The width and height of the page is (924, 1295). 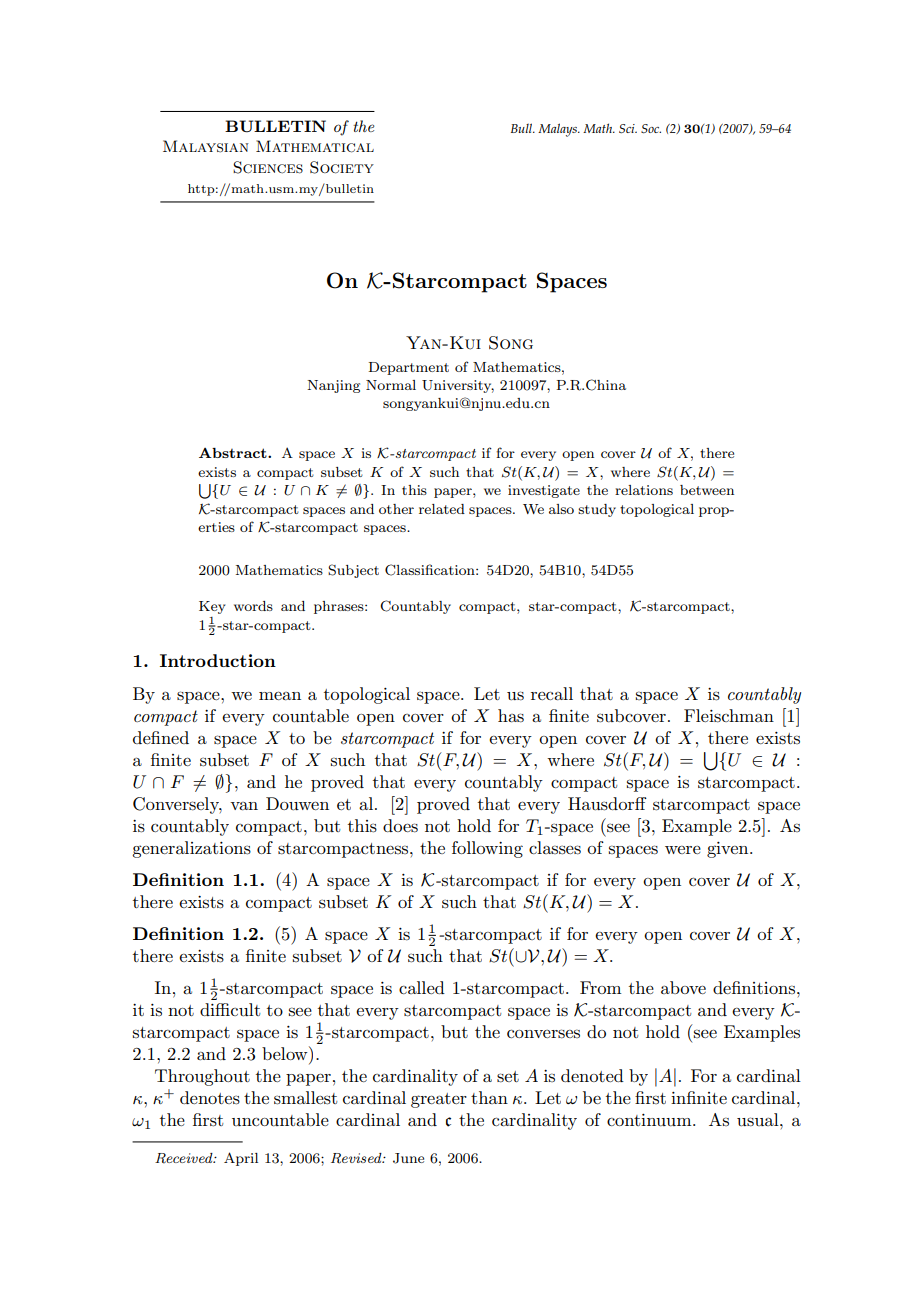 What do you see at coordinates (230, 1010) in the page?
I see `difficult` at bounding box center [230, 1010].
